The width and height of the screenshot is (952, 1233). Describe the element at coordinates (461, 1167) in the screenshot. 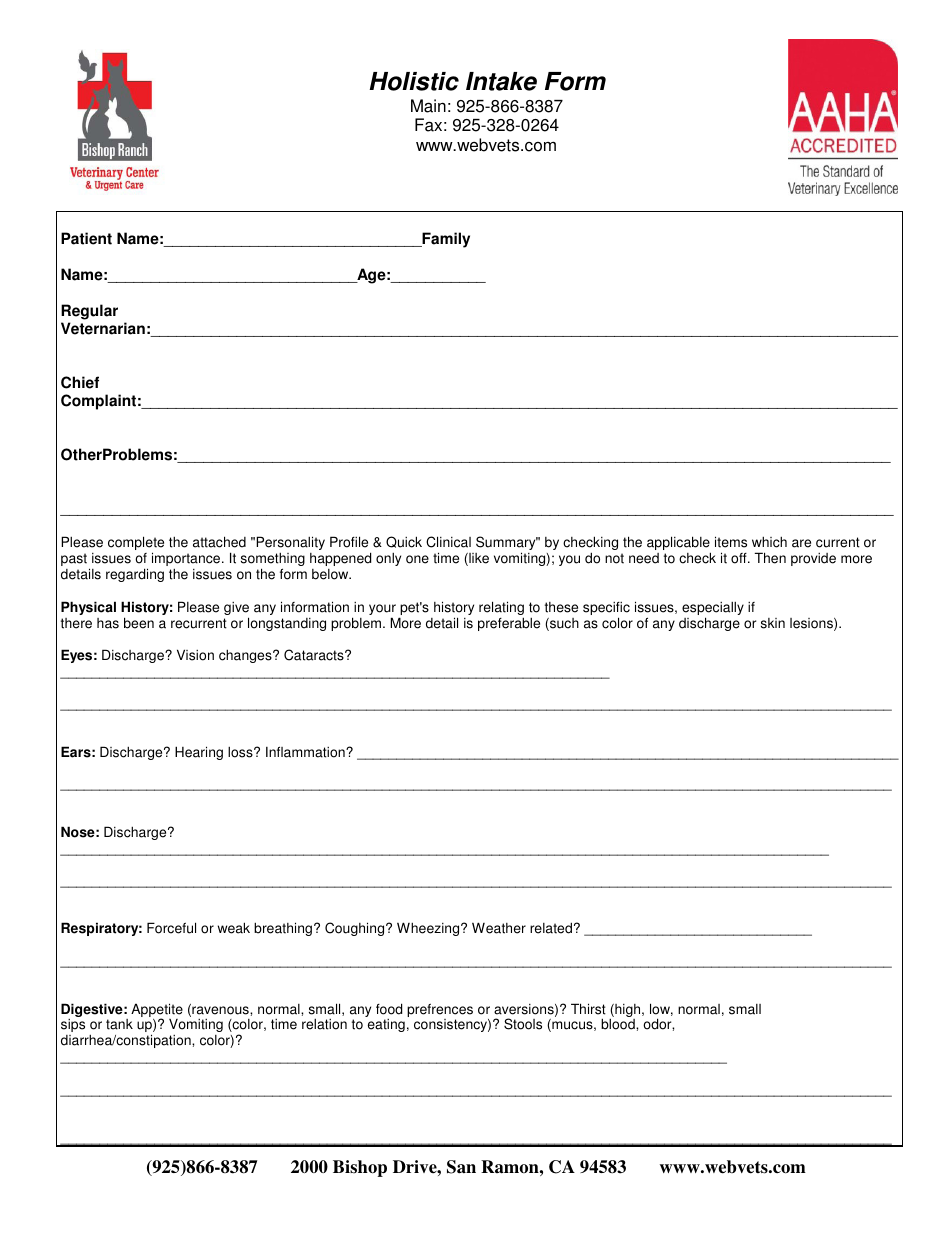

I see `San` at that location.
